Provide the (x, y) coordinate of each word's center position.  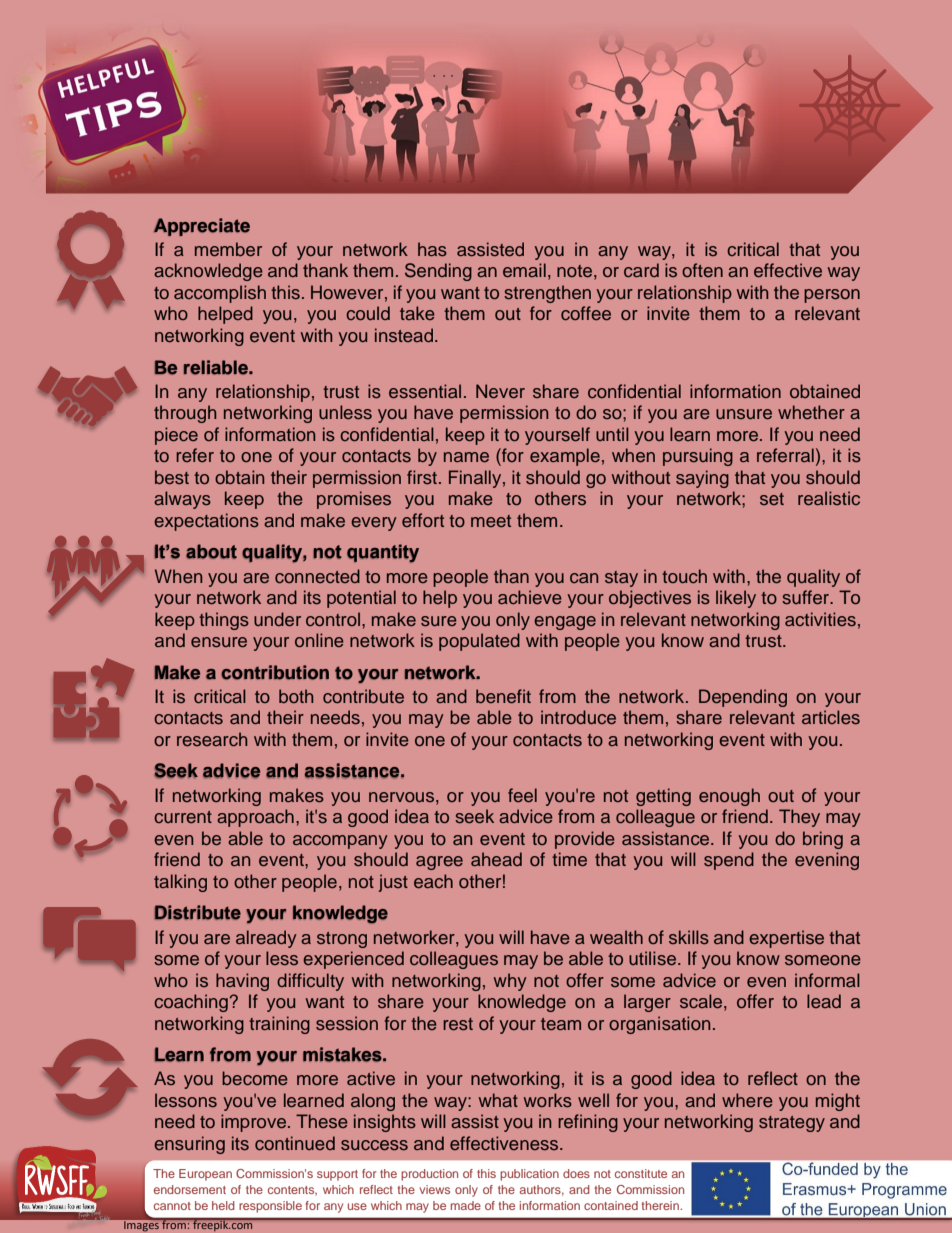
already (266, 939)
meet (491, 521)
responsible (270, 1207)
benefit (503, 696)
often (702, 270)
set (772, 499)
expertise (786, 939)
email (524, 270)
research (212, 739)
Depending (743, 698)
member (228, 249)
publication (529, 1175)
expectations (206, 522)
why (510, 982)
